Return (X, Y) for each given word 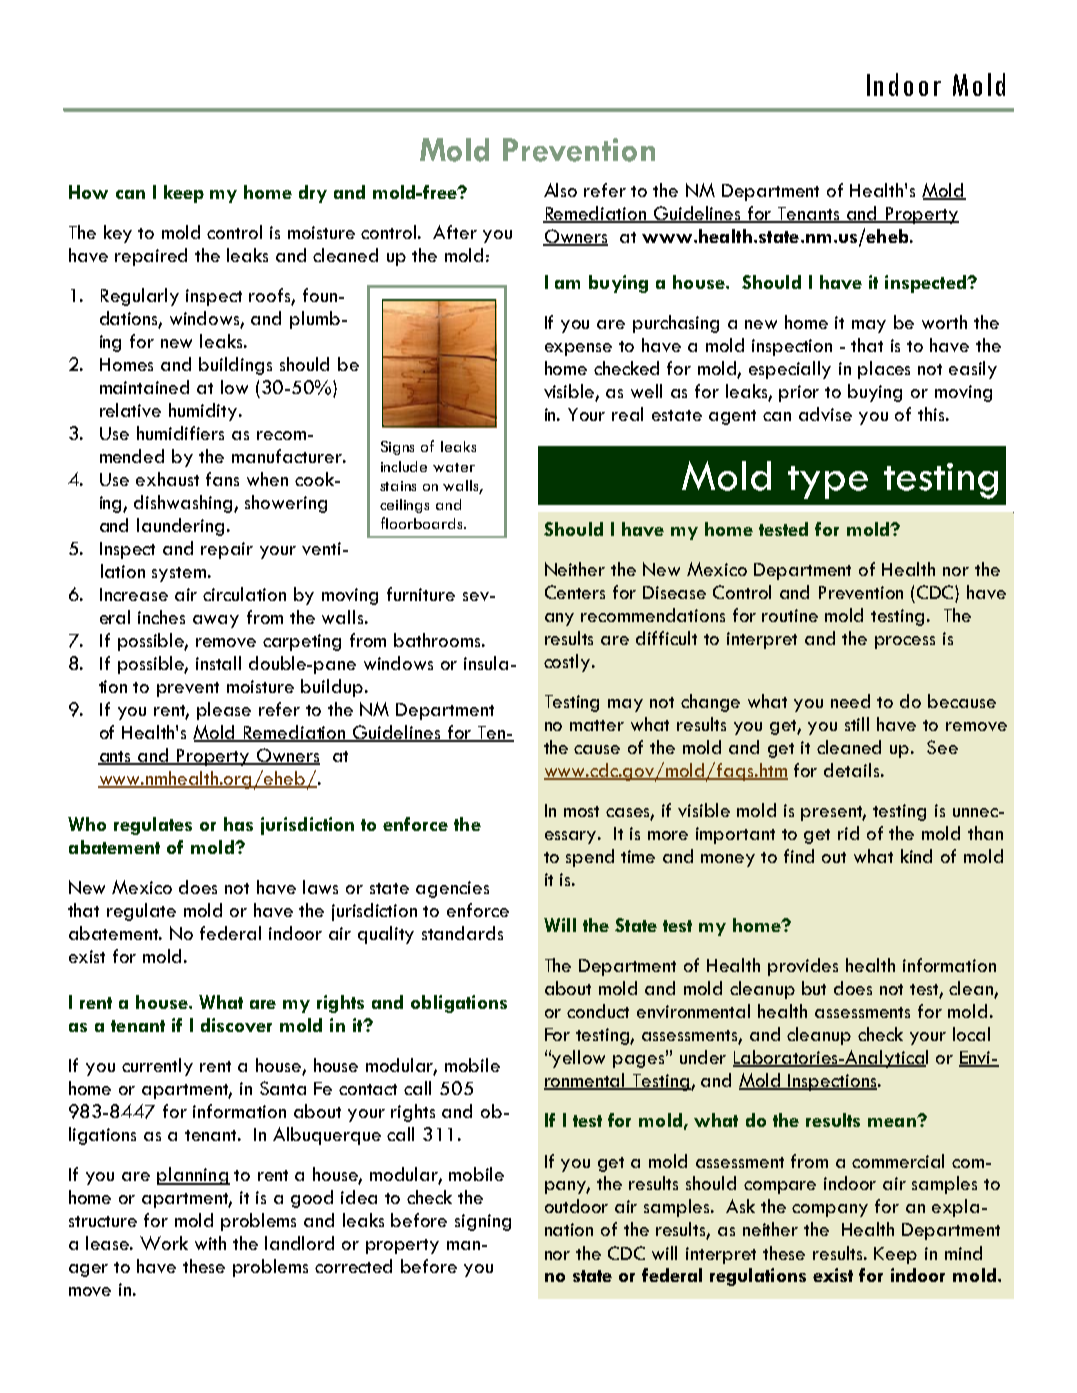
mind (963, 1253)
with (210, 1243)
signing (483, 1222)
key (118, 234)
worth (944, 322)
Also (560, 190)
